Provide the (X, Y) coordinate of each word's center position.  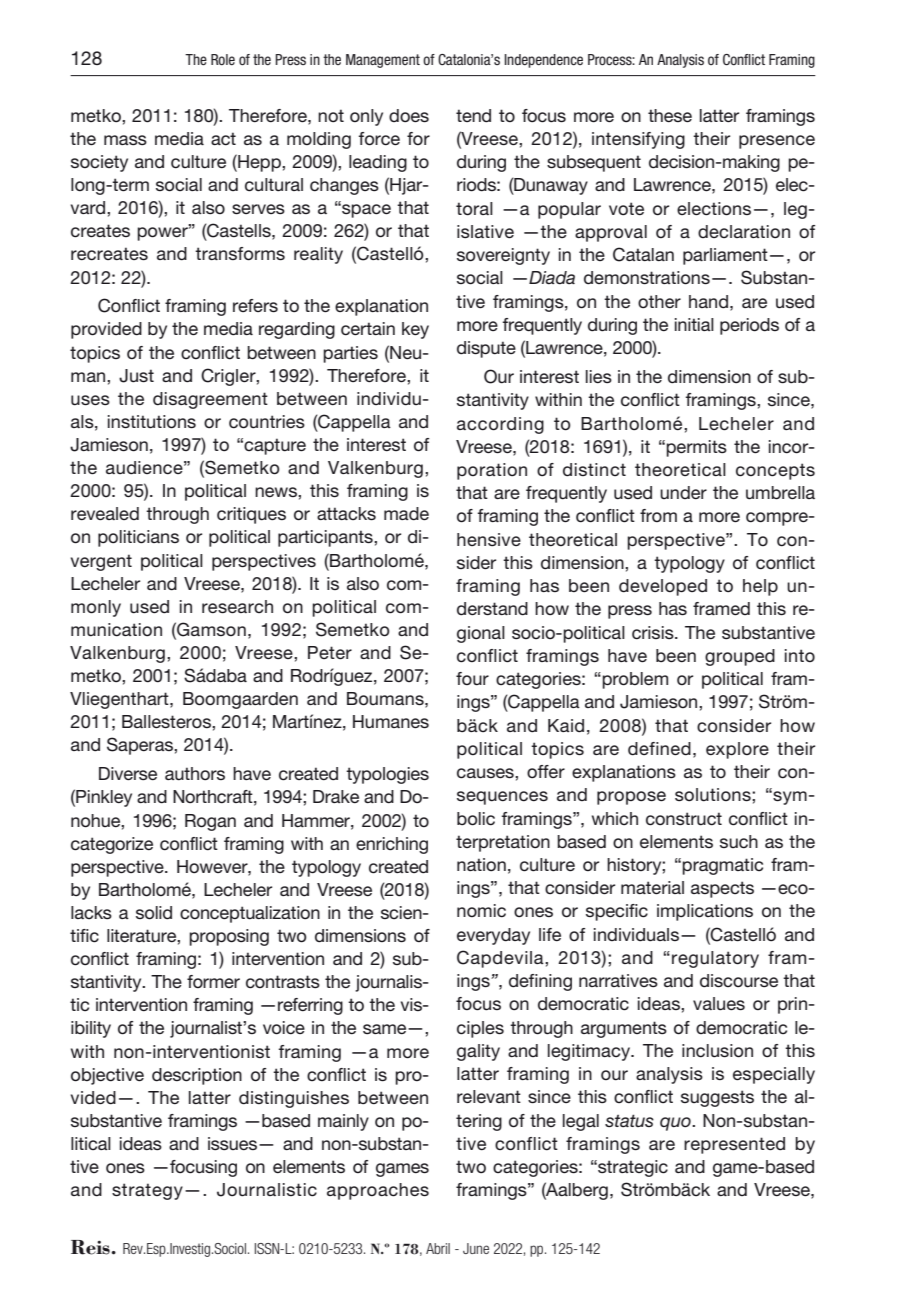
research (237, 607)
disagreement (210, 400)
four (472, 679)
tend (473, 116)
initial (694, 324)
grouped (740, 657)
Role (223, 59)
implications (705, 912)
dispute (486, 349)
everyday (493, 936)
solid (154, 913)
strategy (147, 1191)
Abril (438, 1248)
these (670, 116)
